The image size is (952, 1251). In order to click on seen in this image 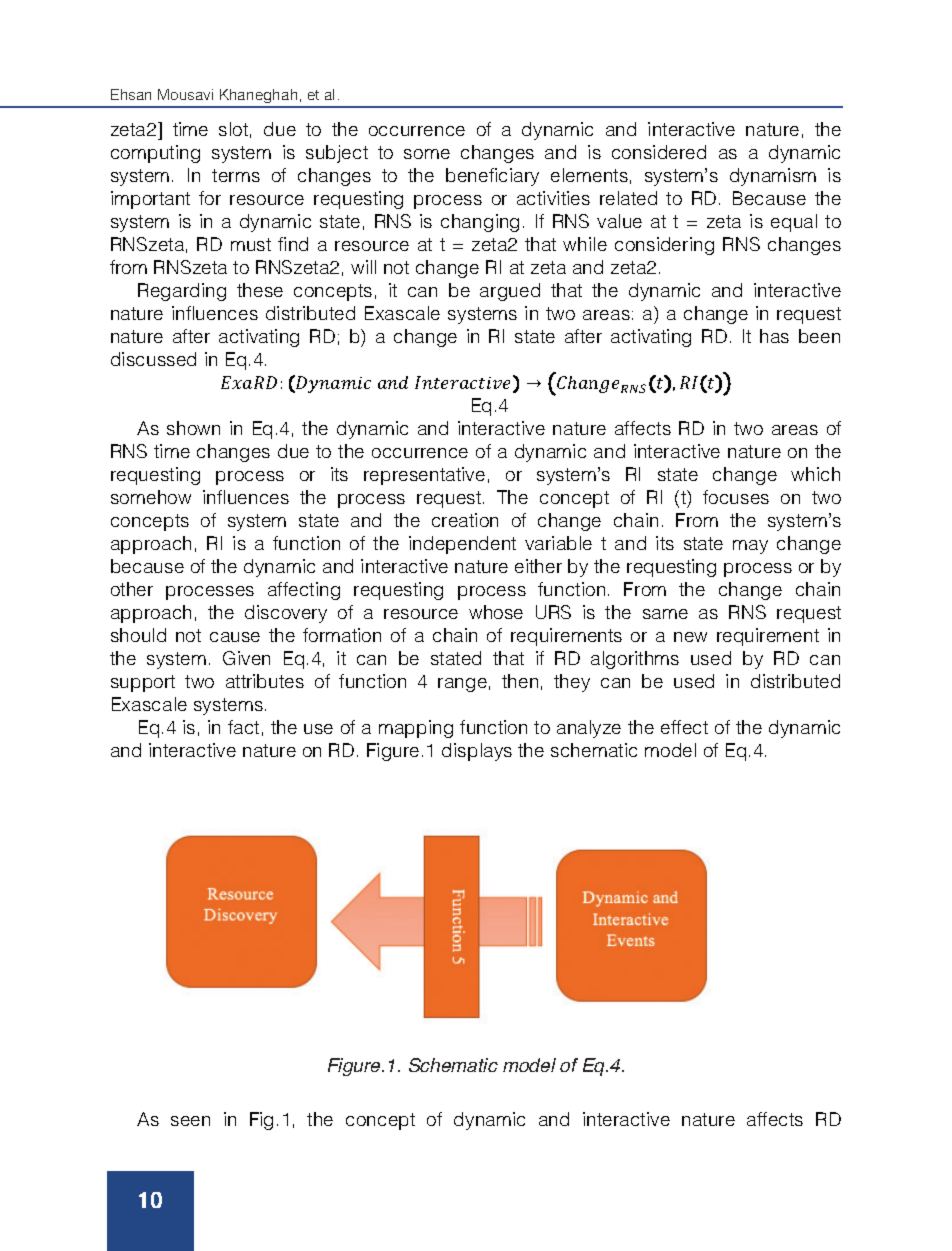, I will do `click(190, 1121)`.
